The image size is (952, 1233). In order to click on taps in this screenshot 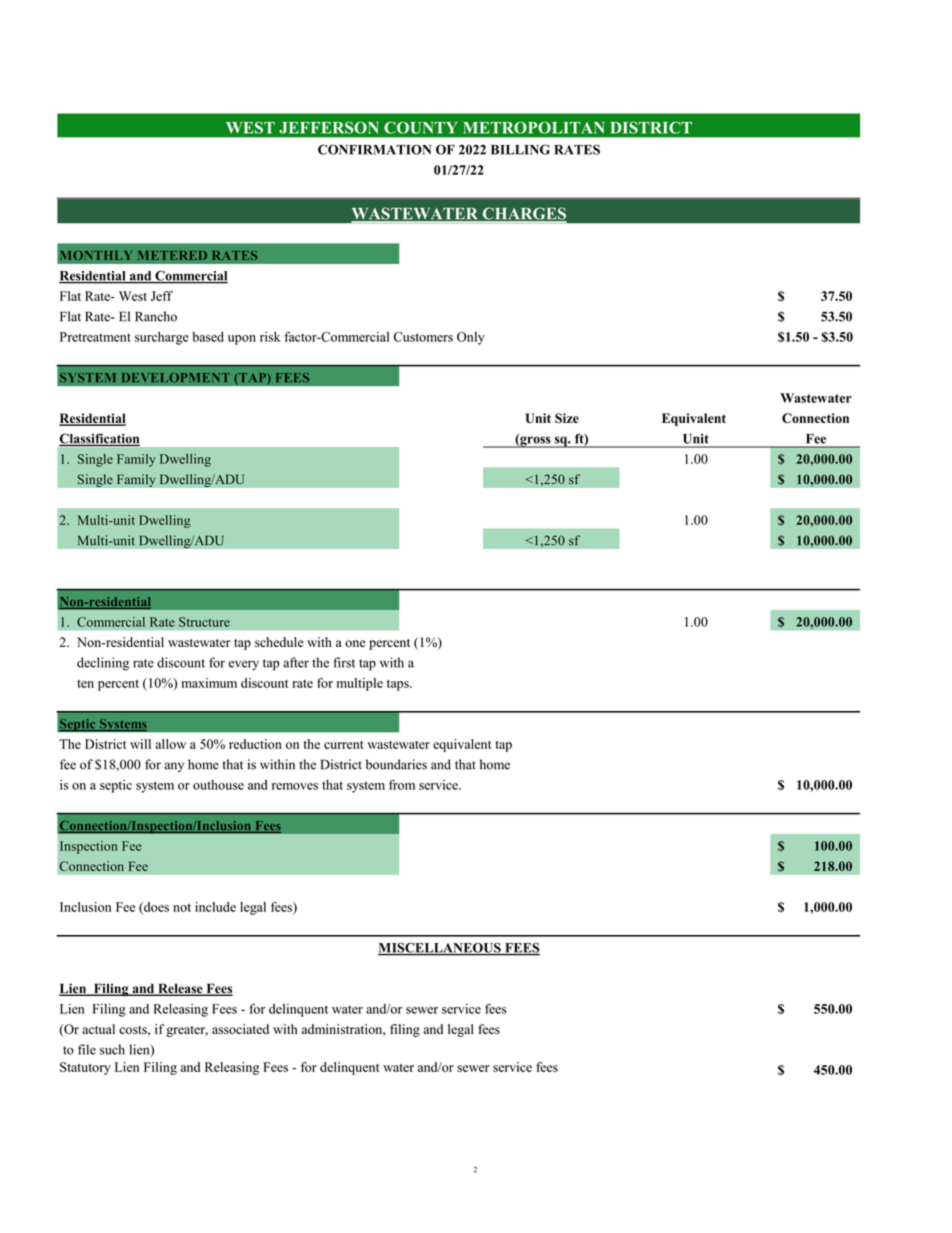, I will do `click(399, 685)`.
